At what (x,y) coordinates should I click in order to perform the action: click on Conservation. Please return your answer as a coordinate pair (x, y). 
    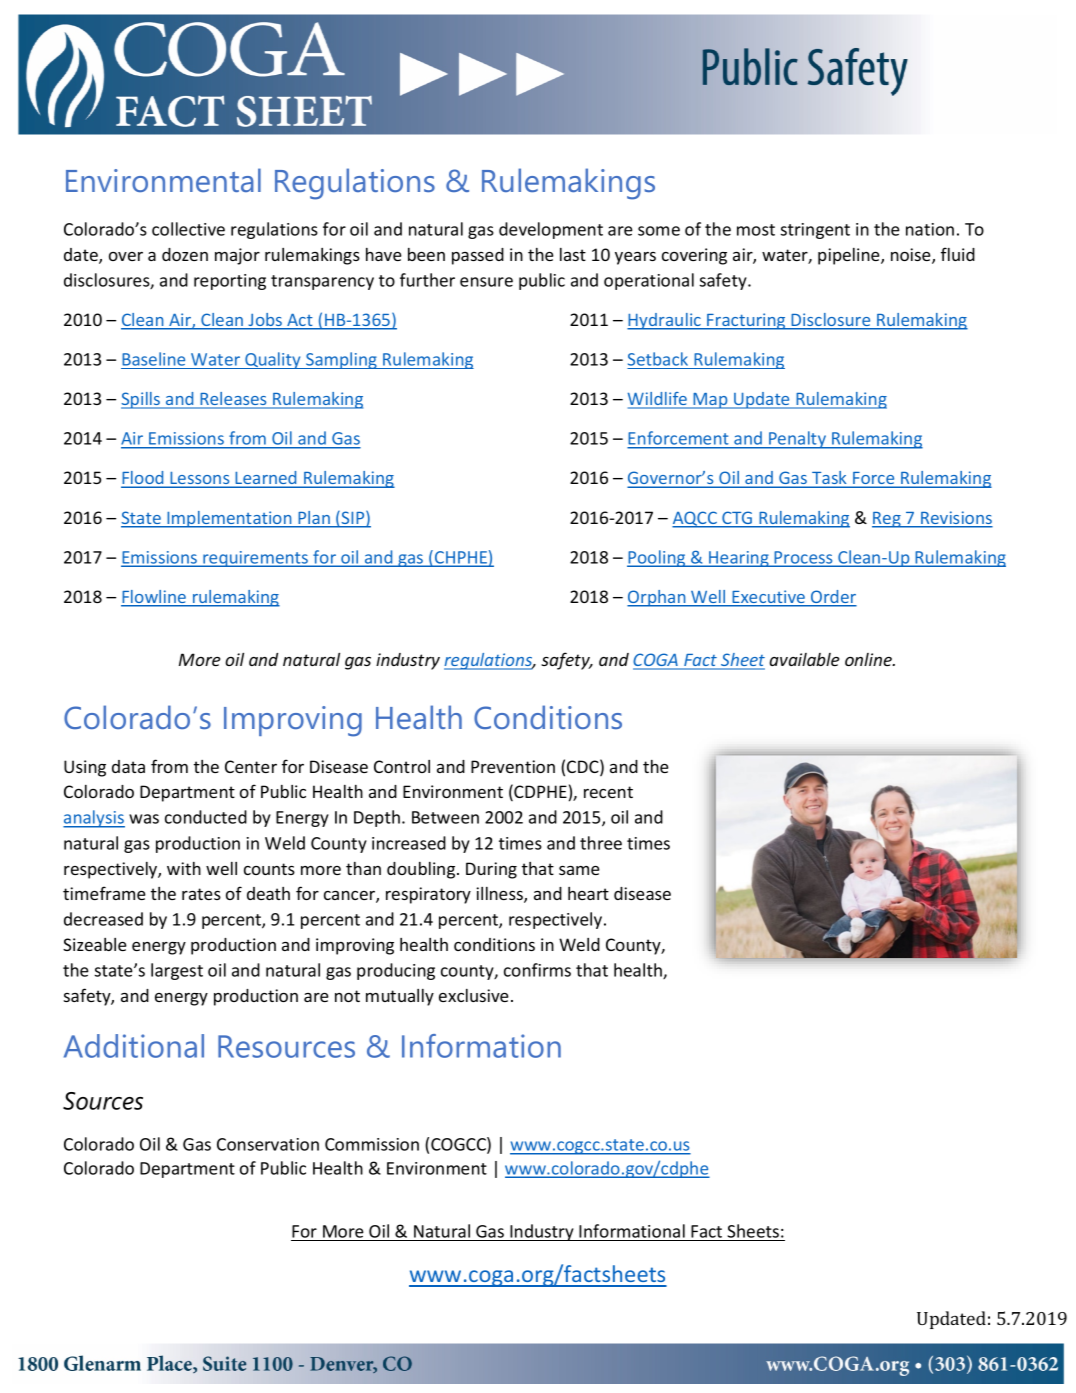
    Looking at the image, I should click on (268, 1144).
